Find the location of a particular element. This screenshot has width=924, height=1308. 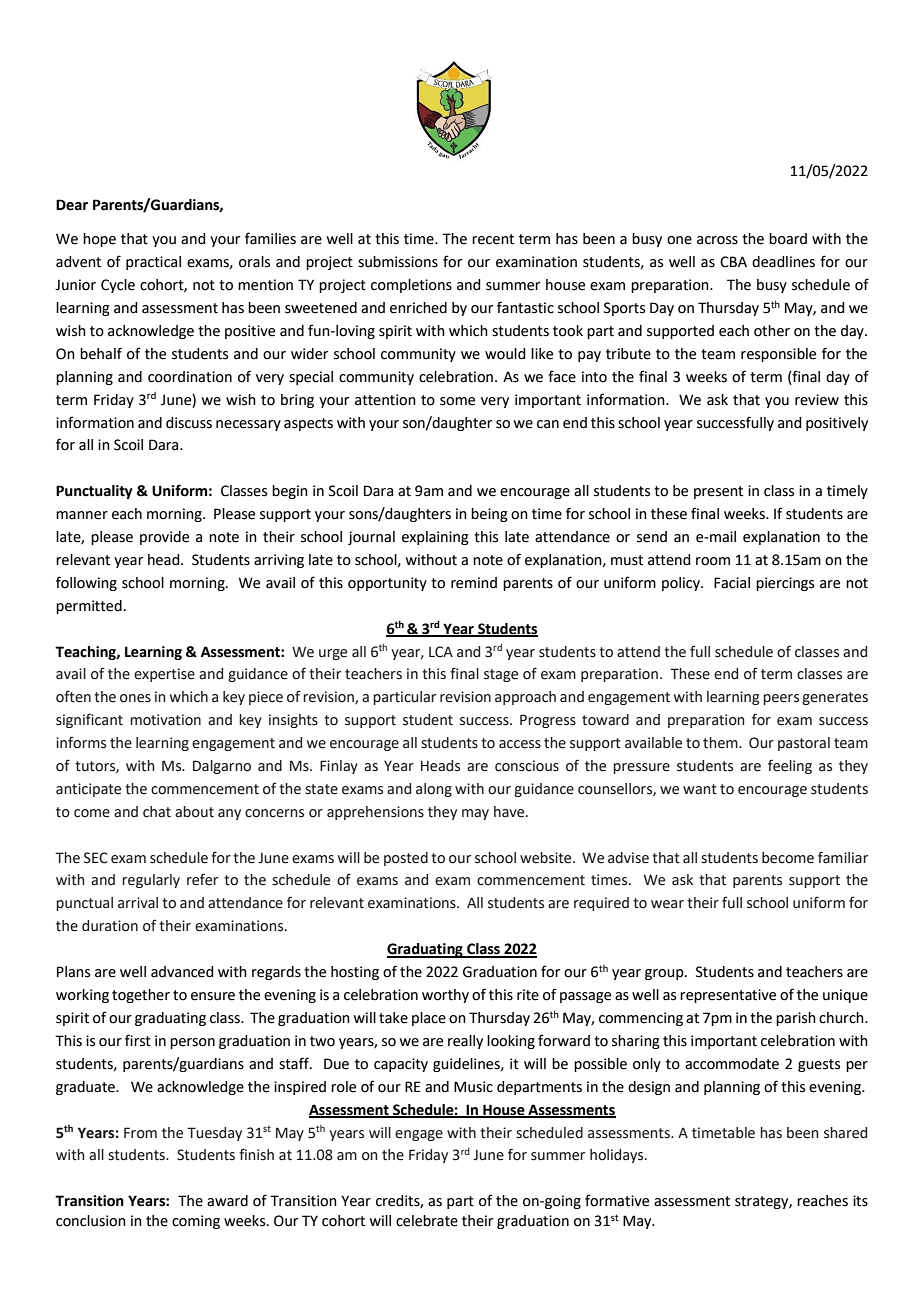

discuss is located at coordinates (189, 423).
